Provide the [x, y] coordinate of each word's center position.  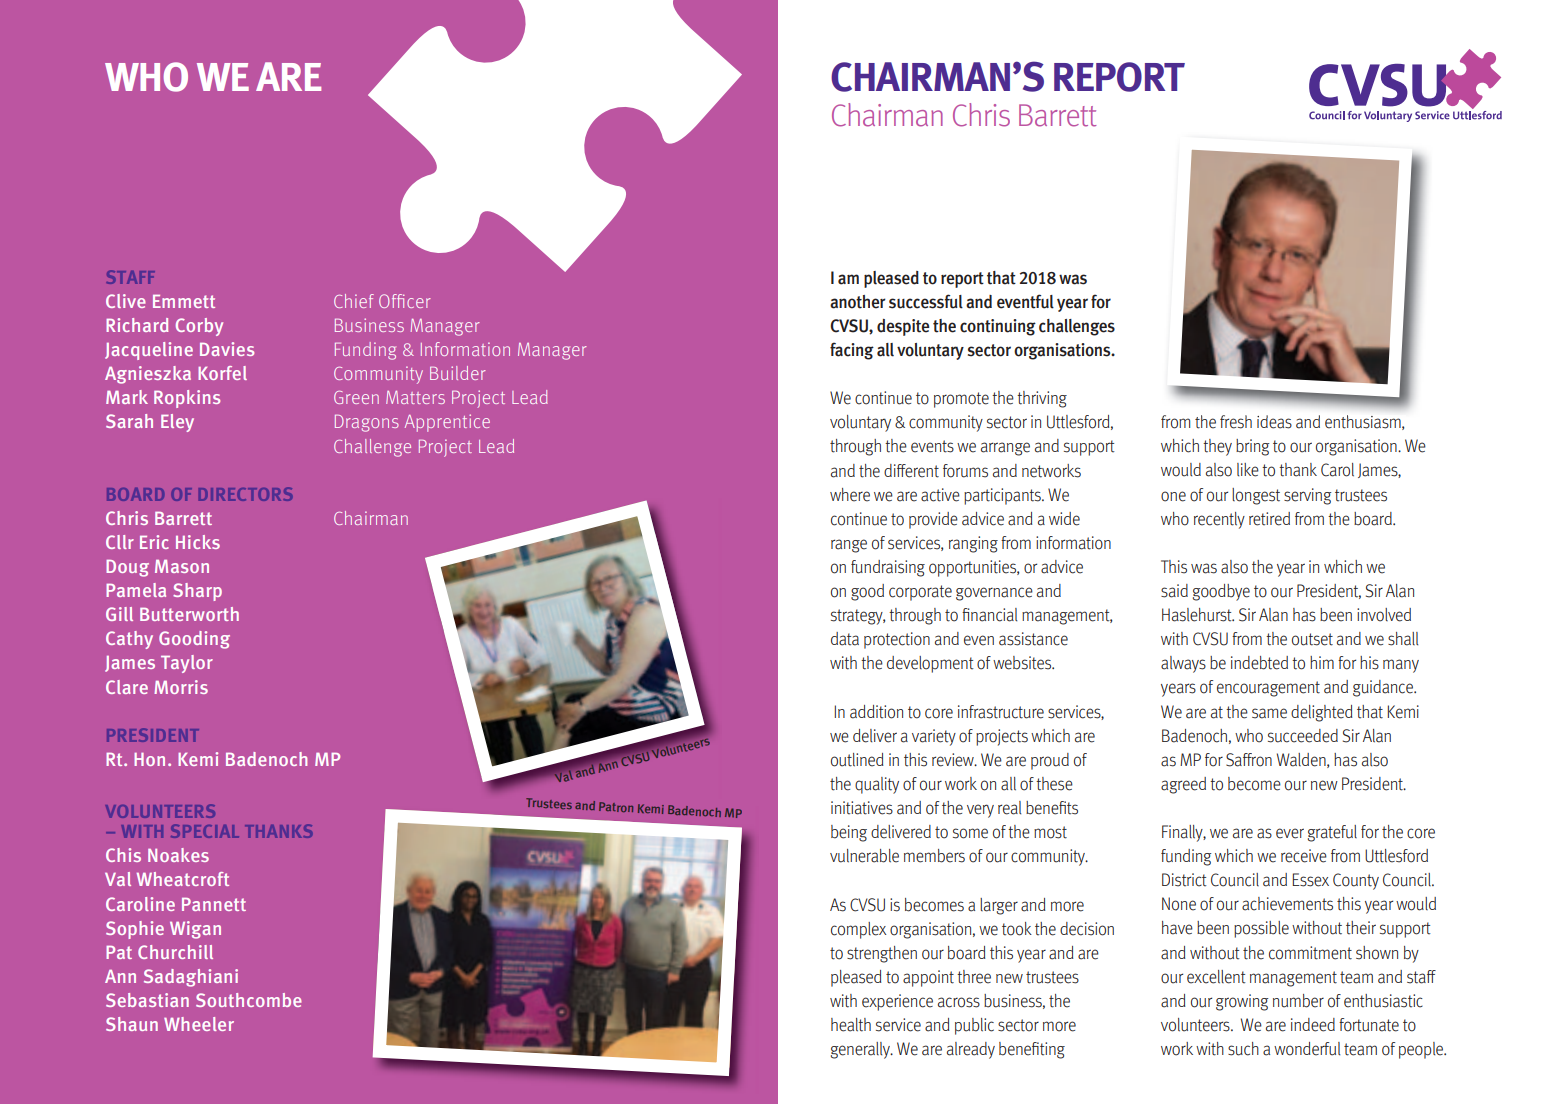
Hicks [198, 542]
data [845, 639]
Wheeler [199, 1024]
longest [1256, 496]
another [858, 302]
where [850, 495]
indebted [1259, 663]
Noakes [178, 855]
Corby [199, 327]
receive [1304, 856]
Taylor [187, 664]
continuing [998, 327]
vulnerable [864, 856]
